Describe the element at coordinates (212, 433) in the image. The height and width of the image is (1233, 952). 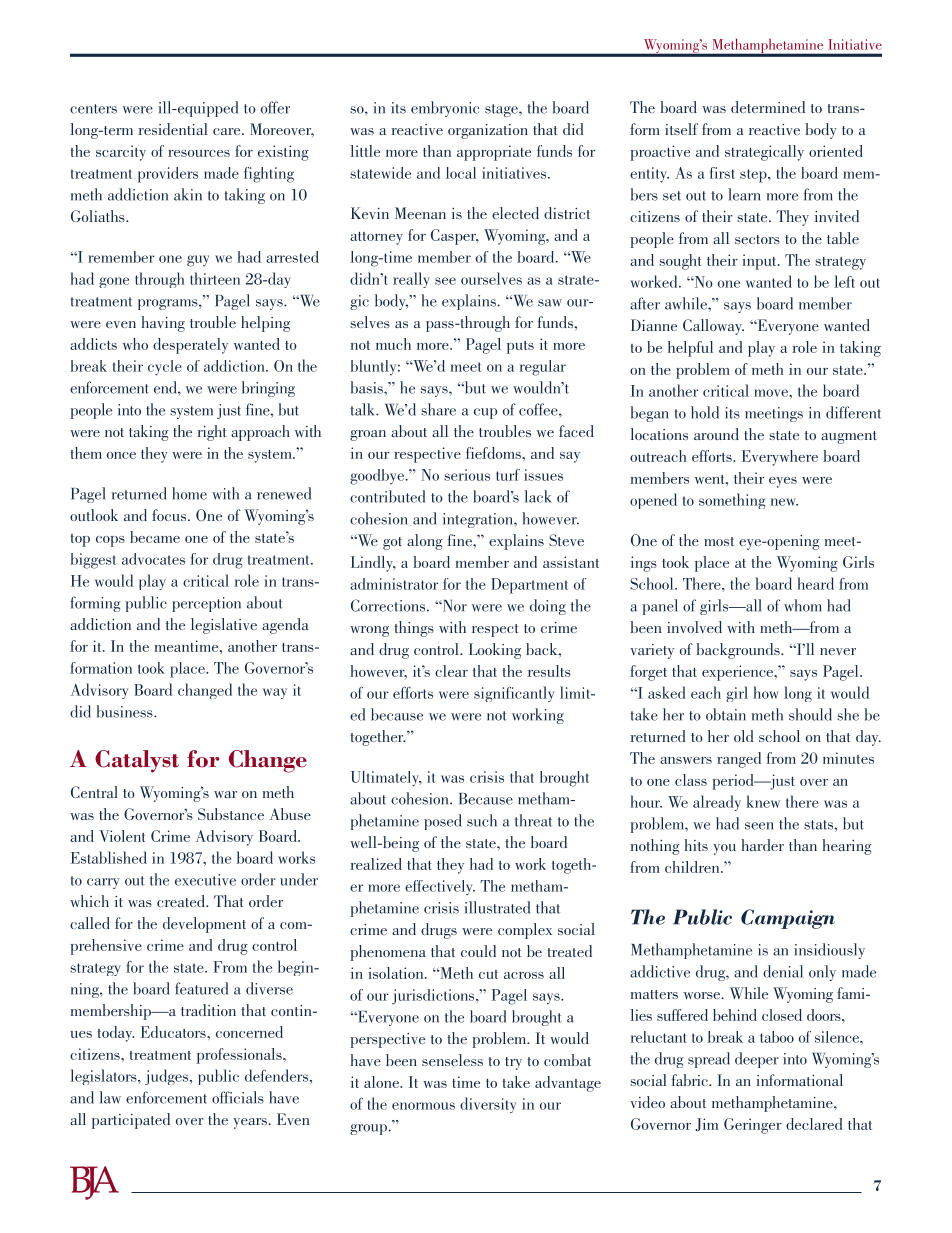
I see `right` at that location.
